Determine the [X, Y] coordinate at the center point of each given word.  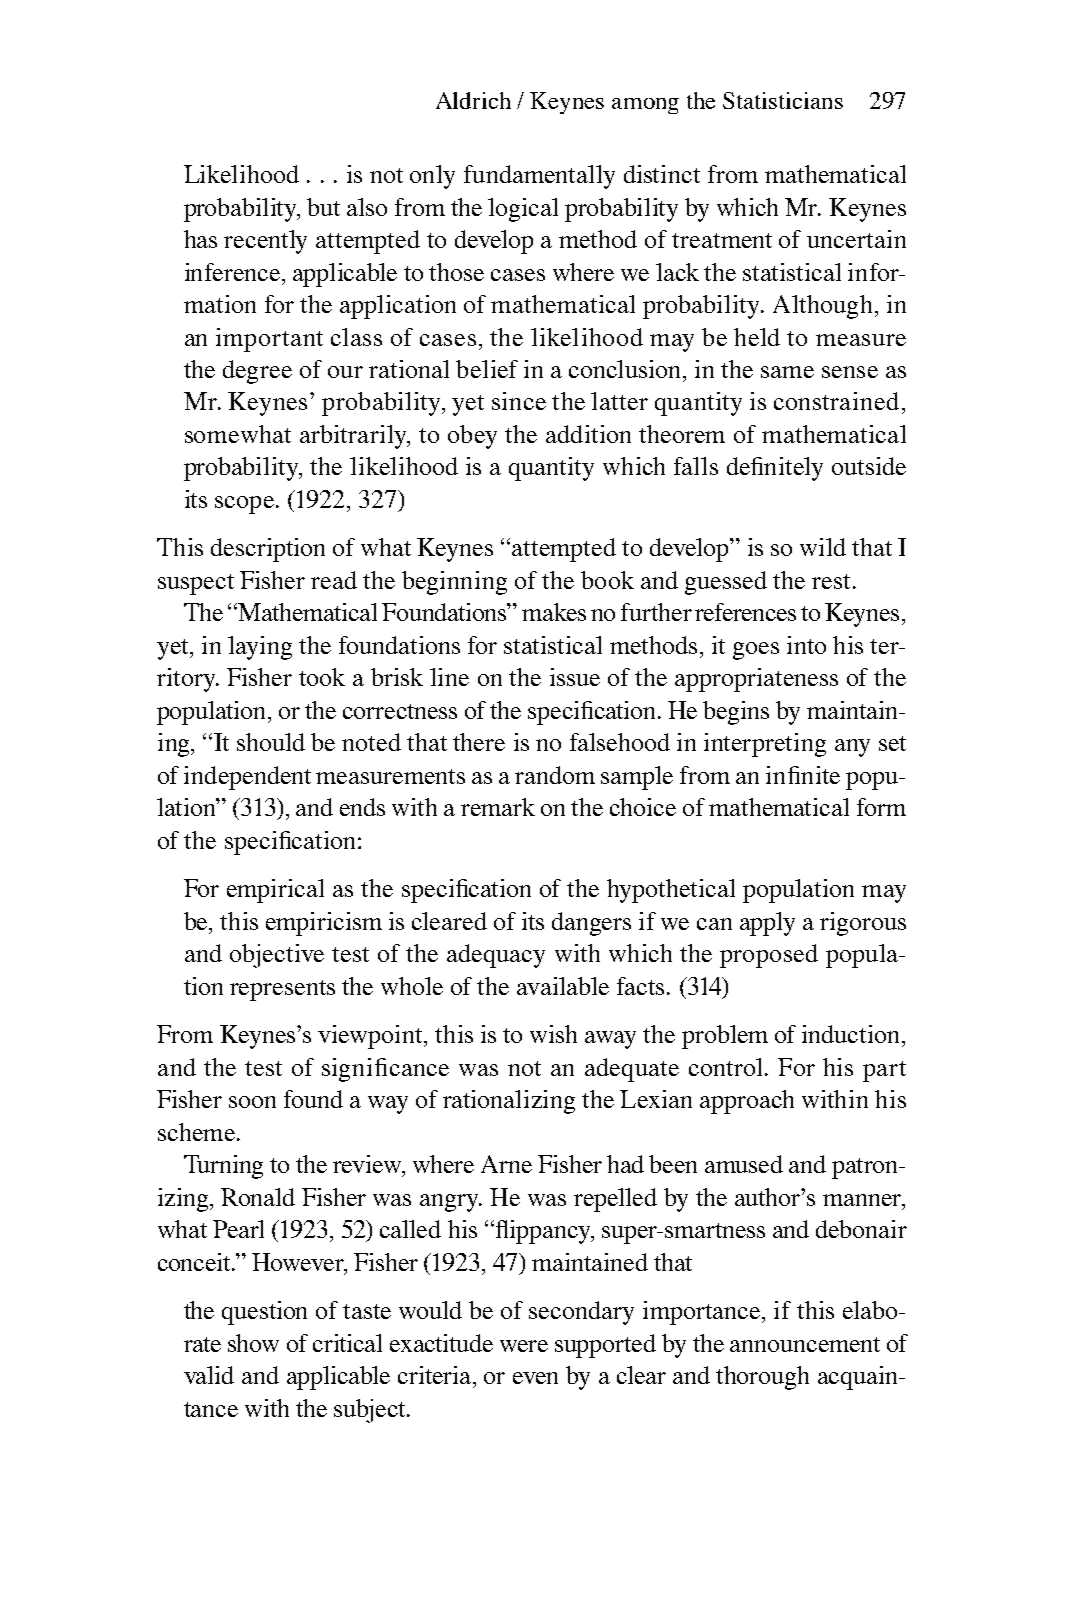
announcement [805, 1344]
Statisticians [783, 100]
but [323, 207]
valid [209, 1375]
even [535, 1378]
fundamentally [539, 177]
